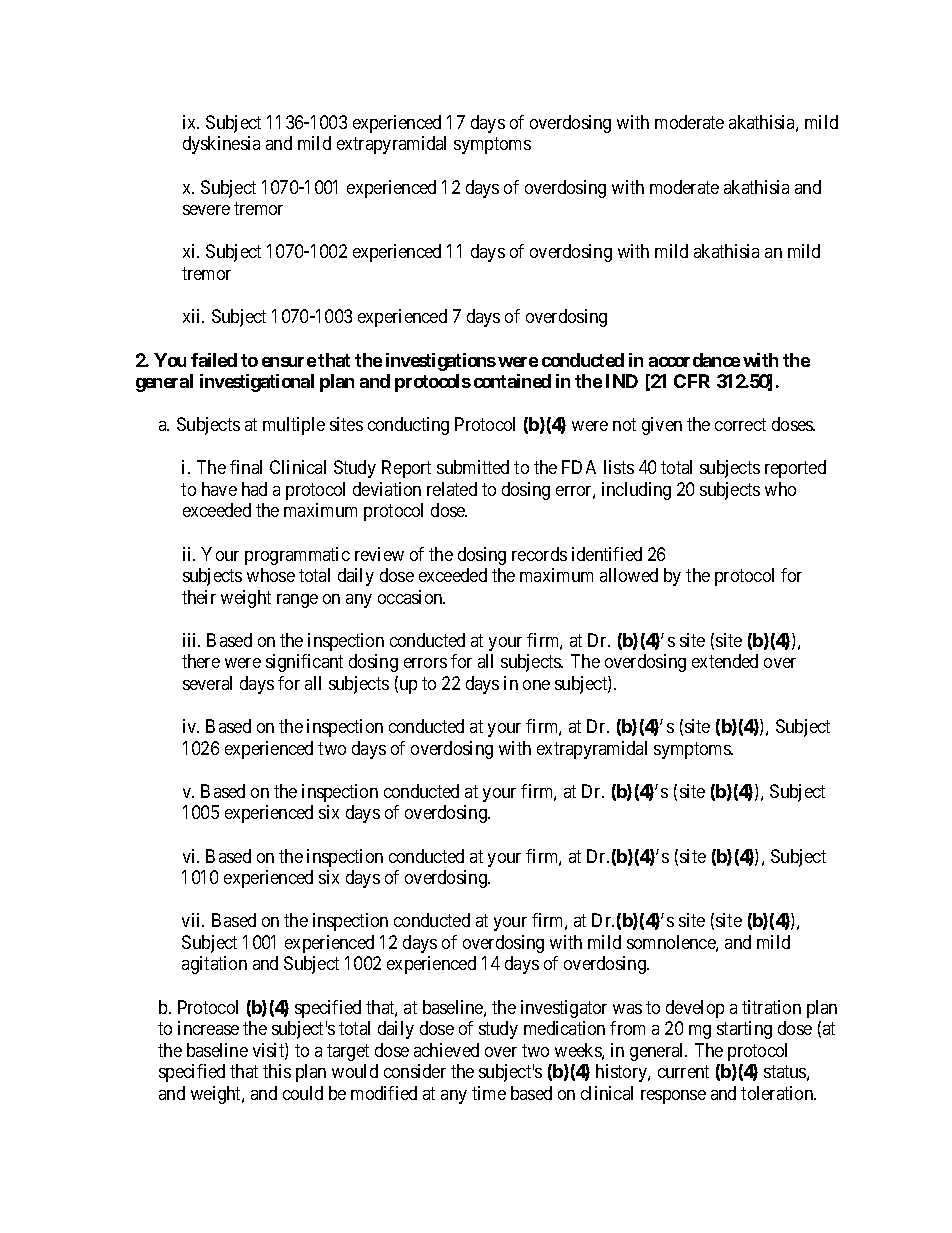 This document has width=952, height=1233. Describe the element at coordinates (694, 360) in the document. I see `accordance` at that location.
